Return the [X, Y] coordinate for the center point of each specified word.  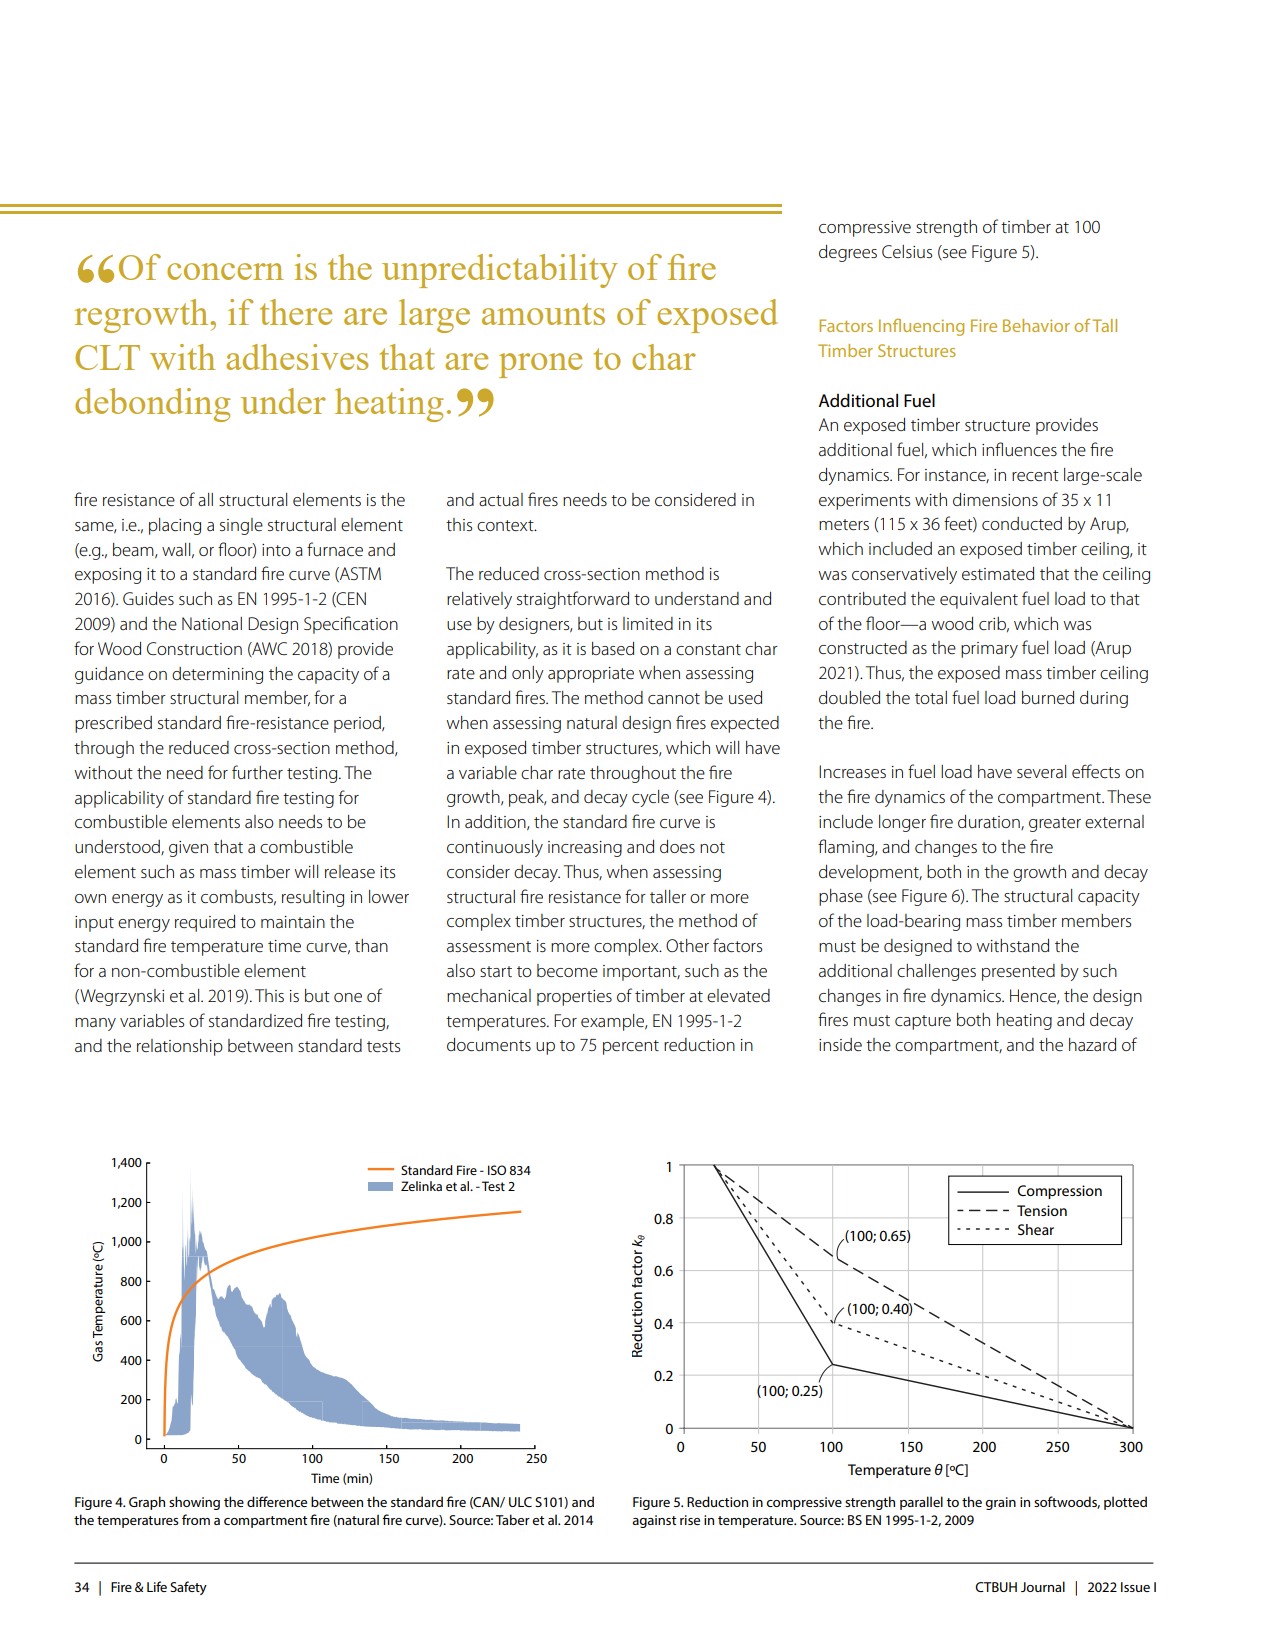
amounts [543, 314]
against [654, 1521]
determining [217, 675]
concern [225, 271]
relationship [180, 1047]
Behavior [1036, 325]
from [196, 1519]
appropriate [591, 675]
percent [631, 1047]
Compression [1060, 1192]
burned [1048, 697]
